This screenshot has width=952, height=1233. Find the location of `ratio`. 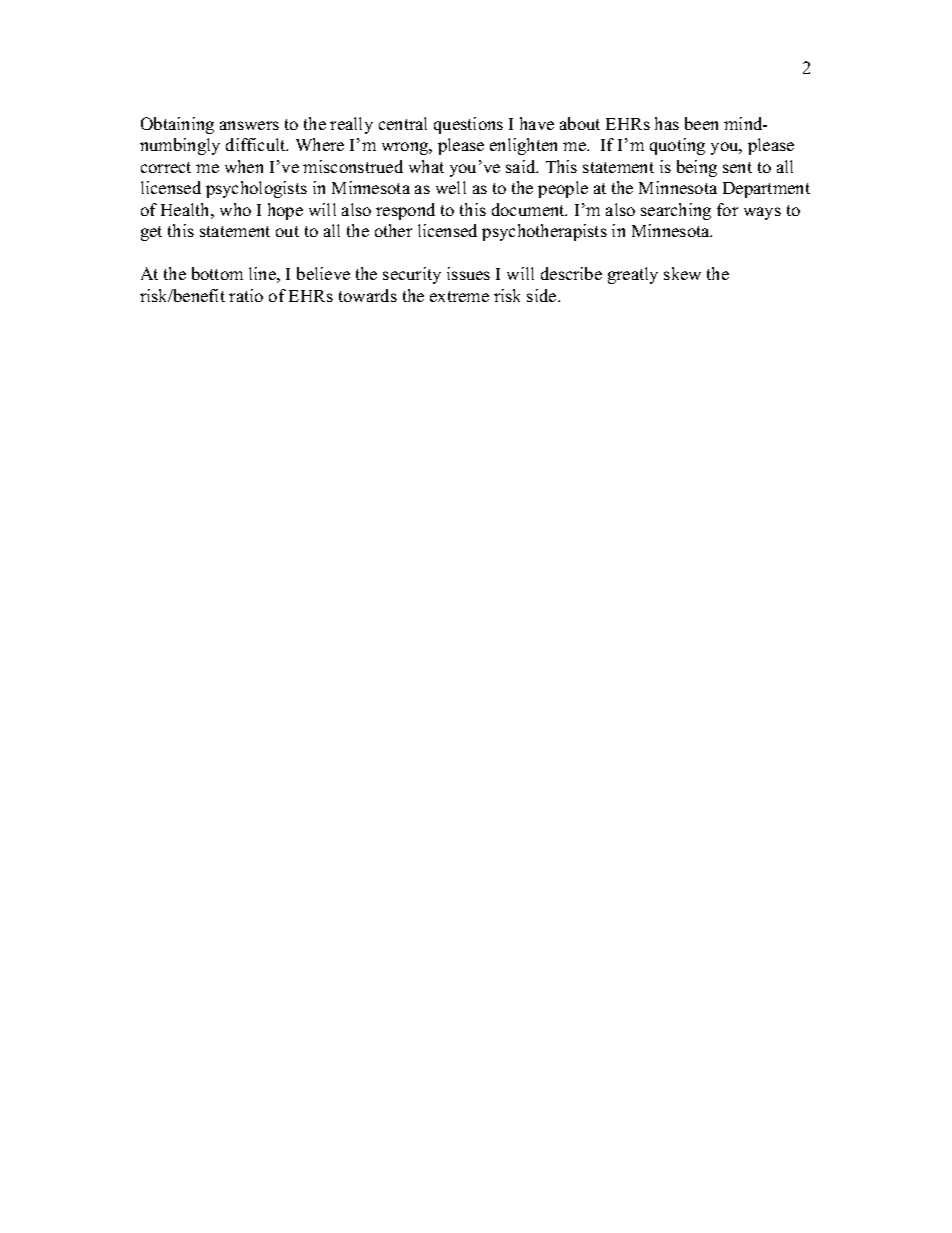

ratio is located at coordinates (246, 295).
